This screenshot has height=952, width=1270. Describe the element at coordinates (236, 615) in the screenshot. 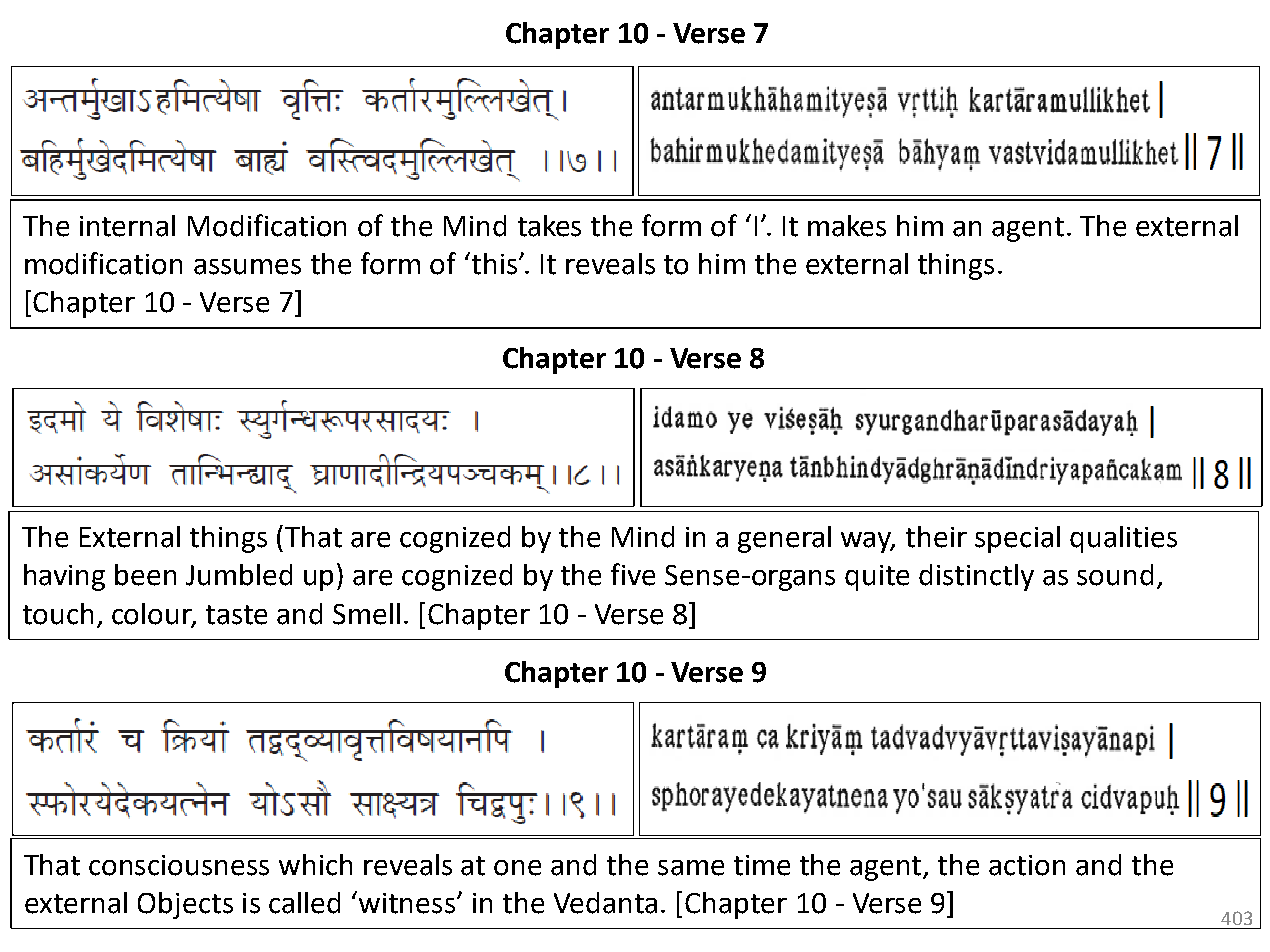

I see `taste` at that location.
